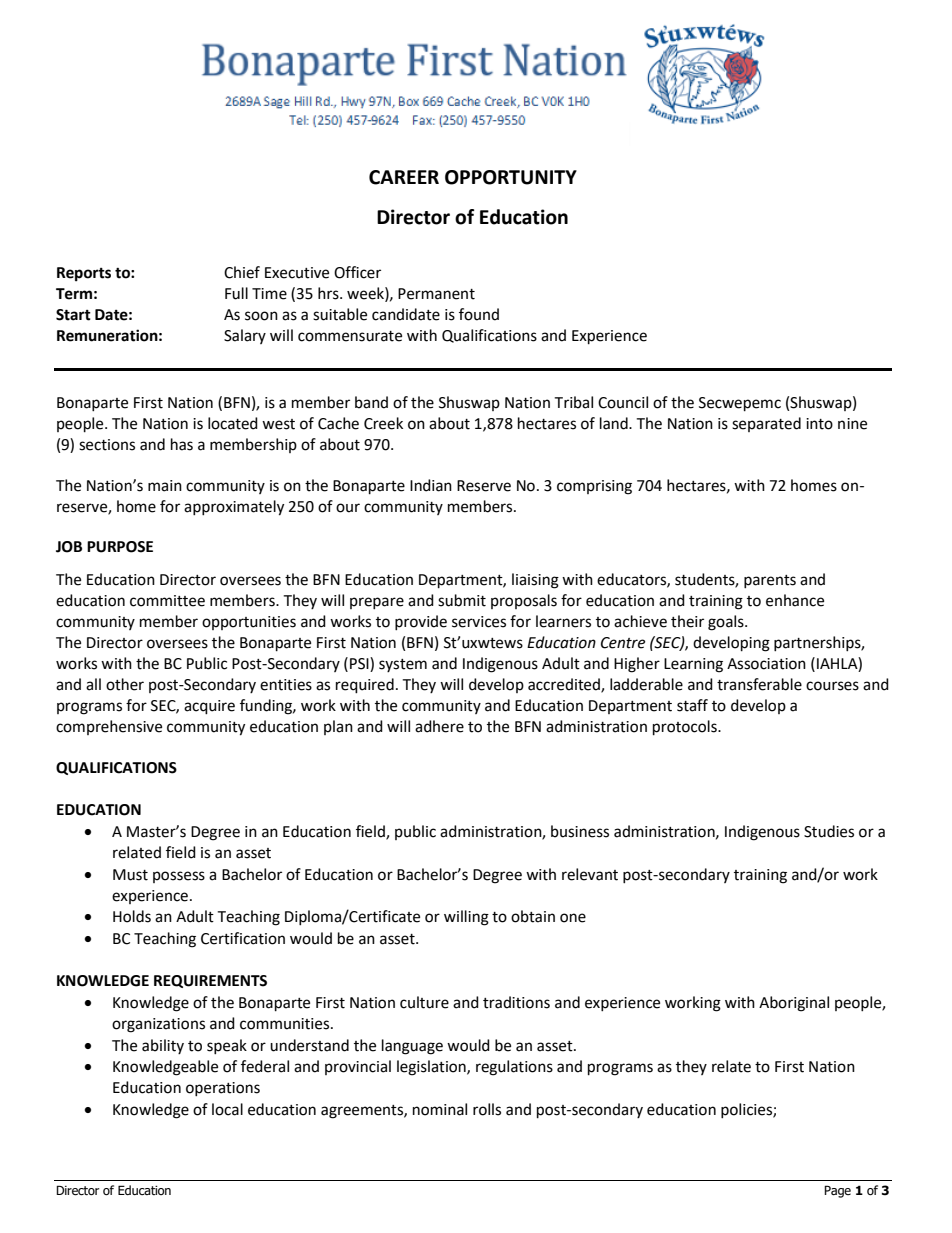 This screenshot has width=952, height=1233. Describe the element at coordinates (479, 314) in the screenshot. I see `found` at that location.
